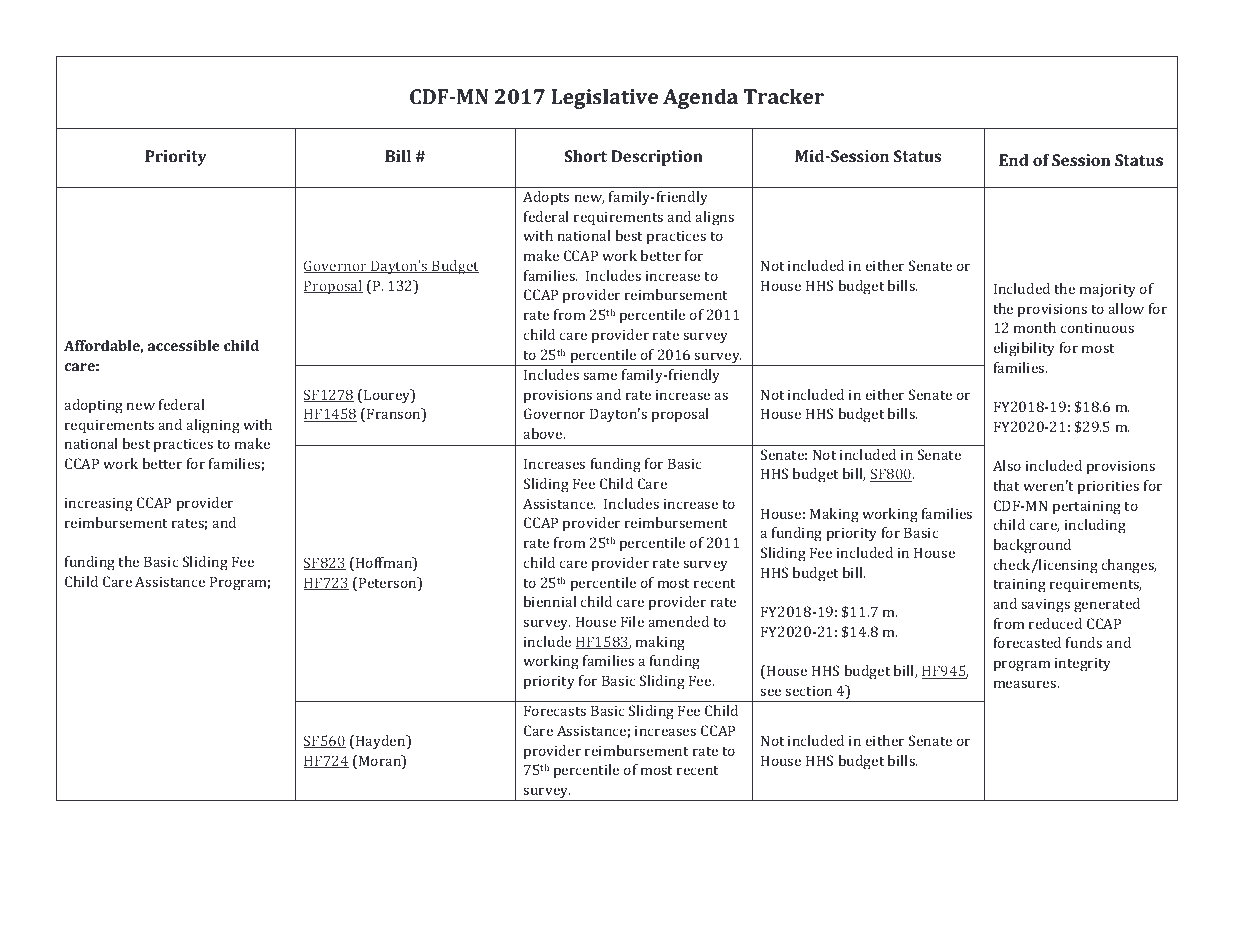 This page has width=1233, height=952. Describe the element at coordinates (381, 742) in the page. I see `Hayden` at that location.
